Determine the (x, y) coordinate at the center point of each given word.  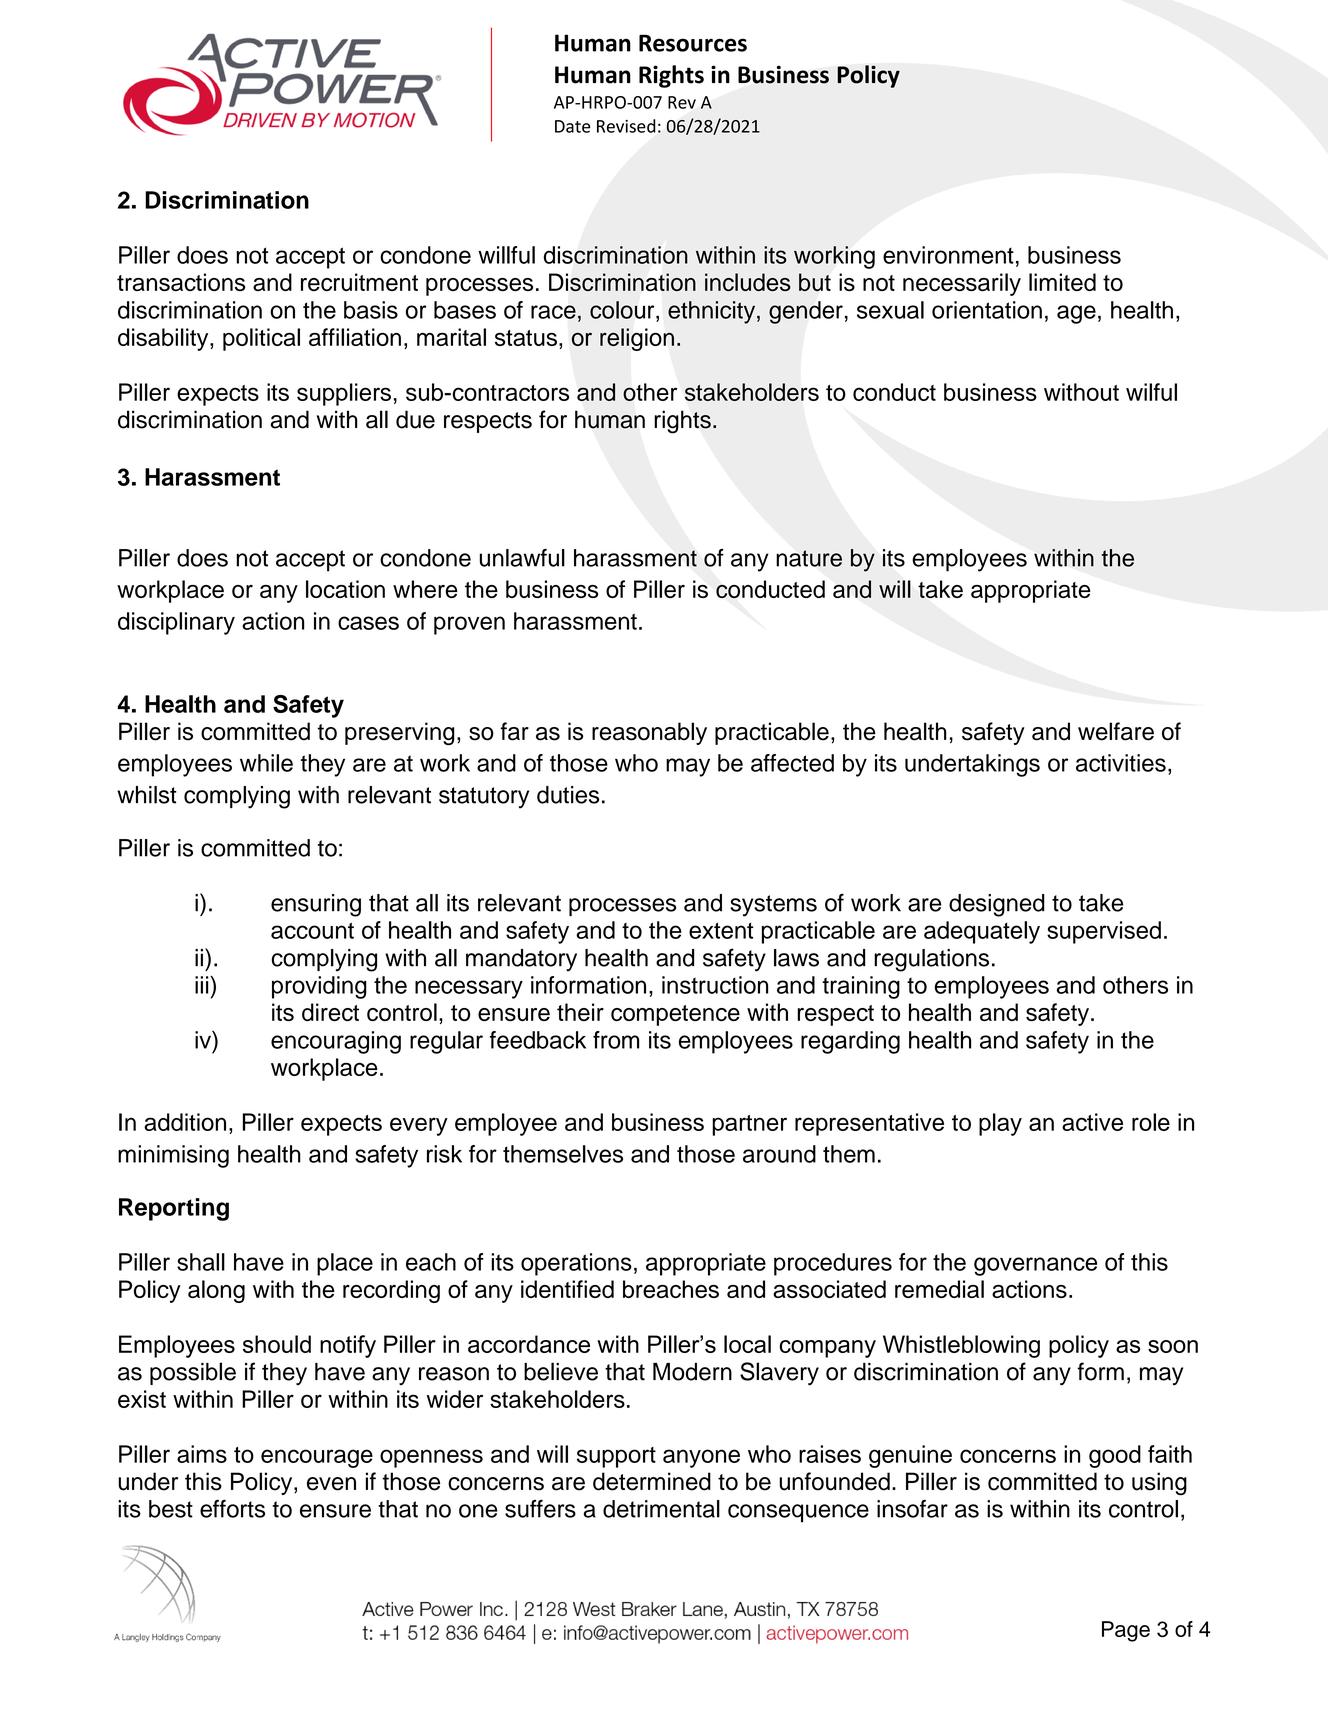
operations (576, 1264)
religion (637, 339)
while (266, 763)
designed (997, 905)
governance (1035, 1266)
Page (1126, 1631)
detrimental (661, 1509)
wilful (1151, 392)
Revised (626, 126)
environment (948, 255)
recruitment (359, 282)
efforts (232, 1509)
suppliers (344, 394)
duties (568, 795)
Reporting (174, 1209)
